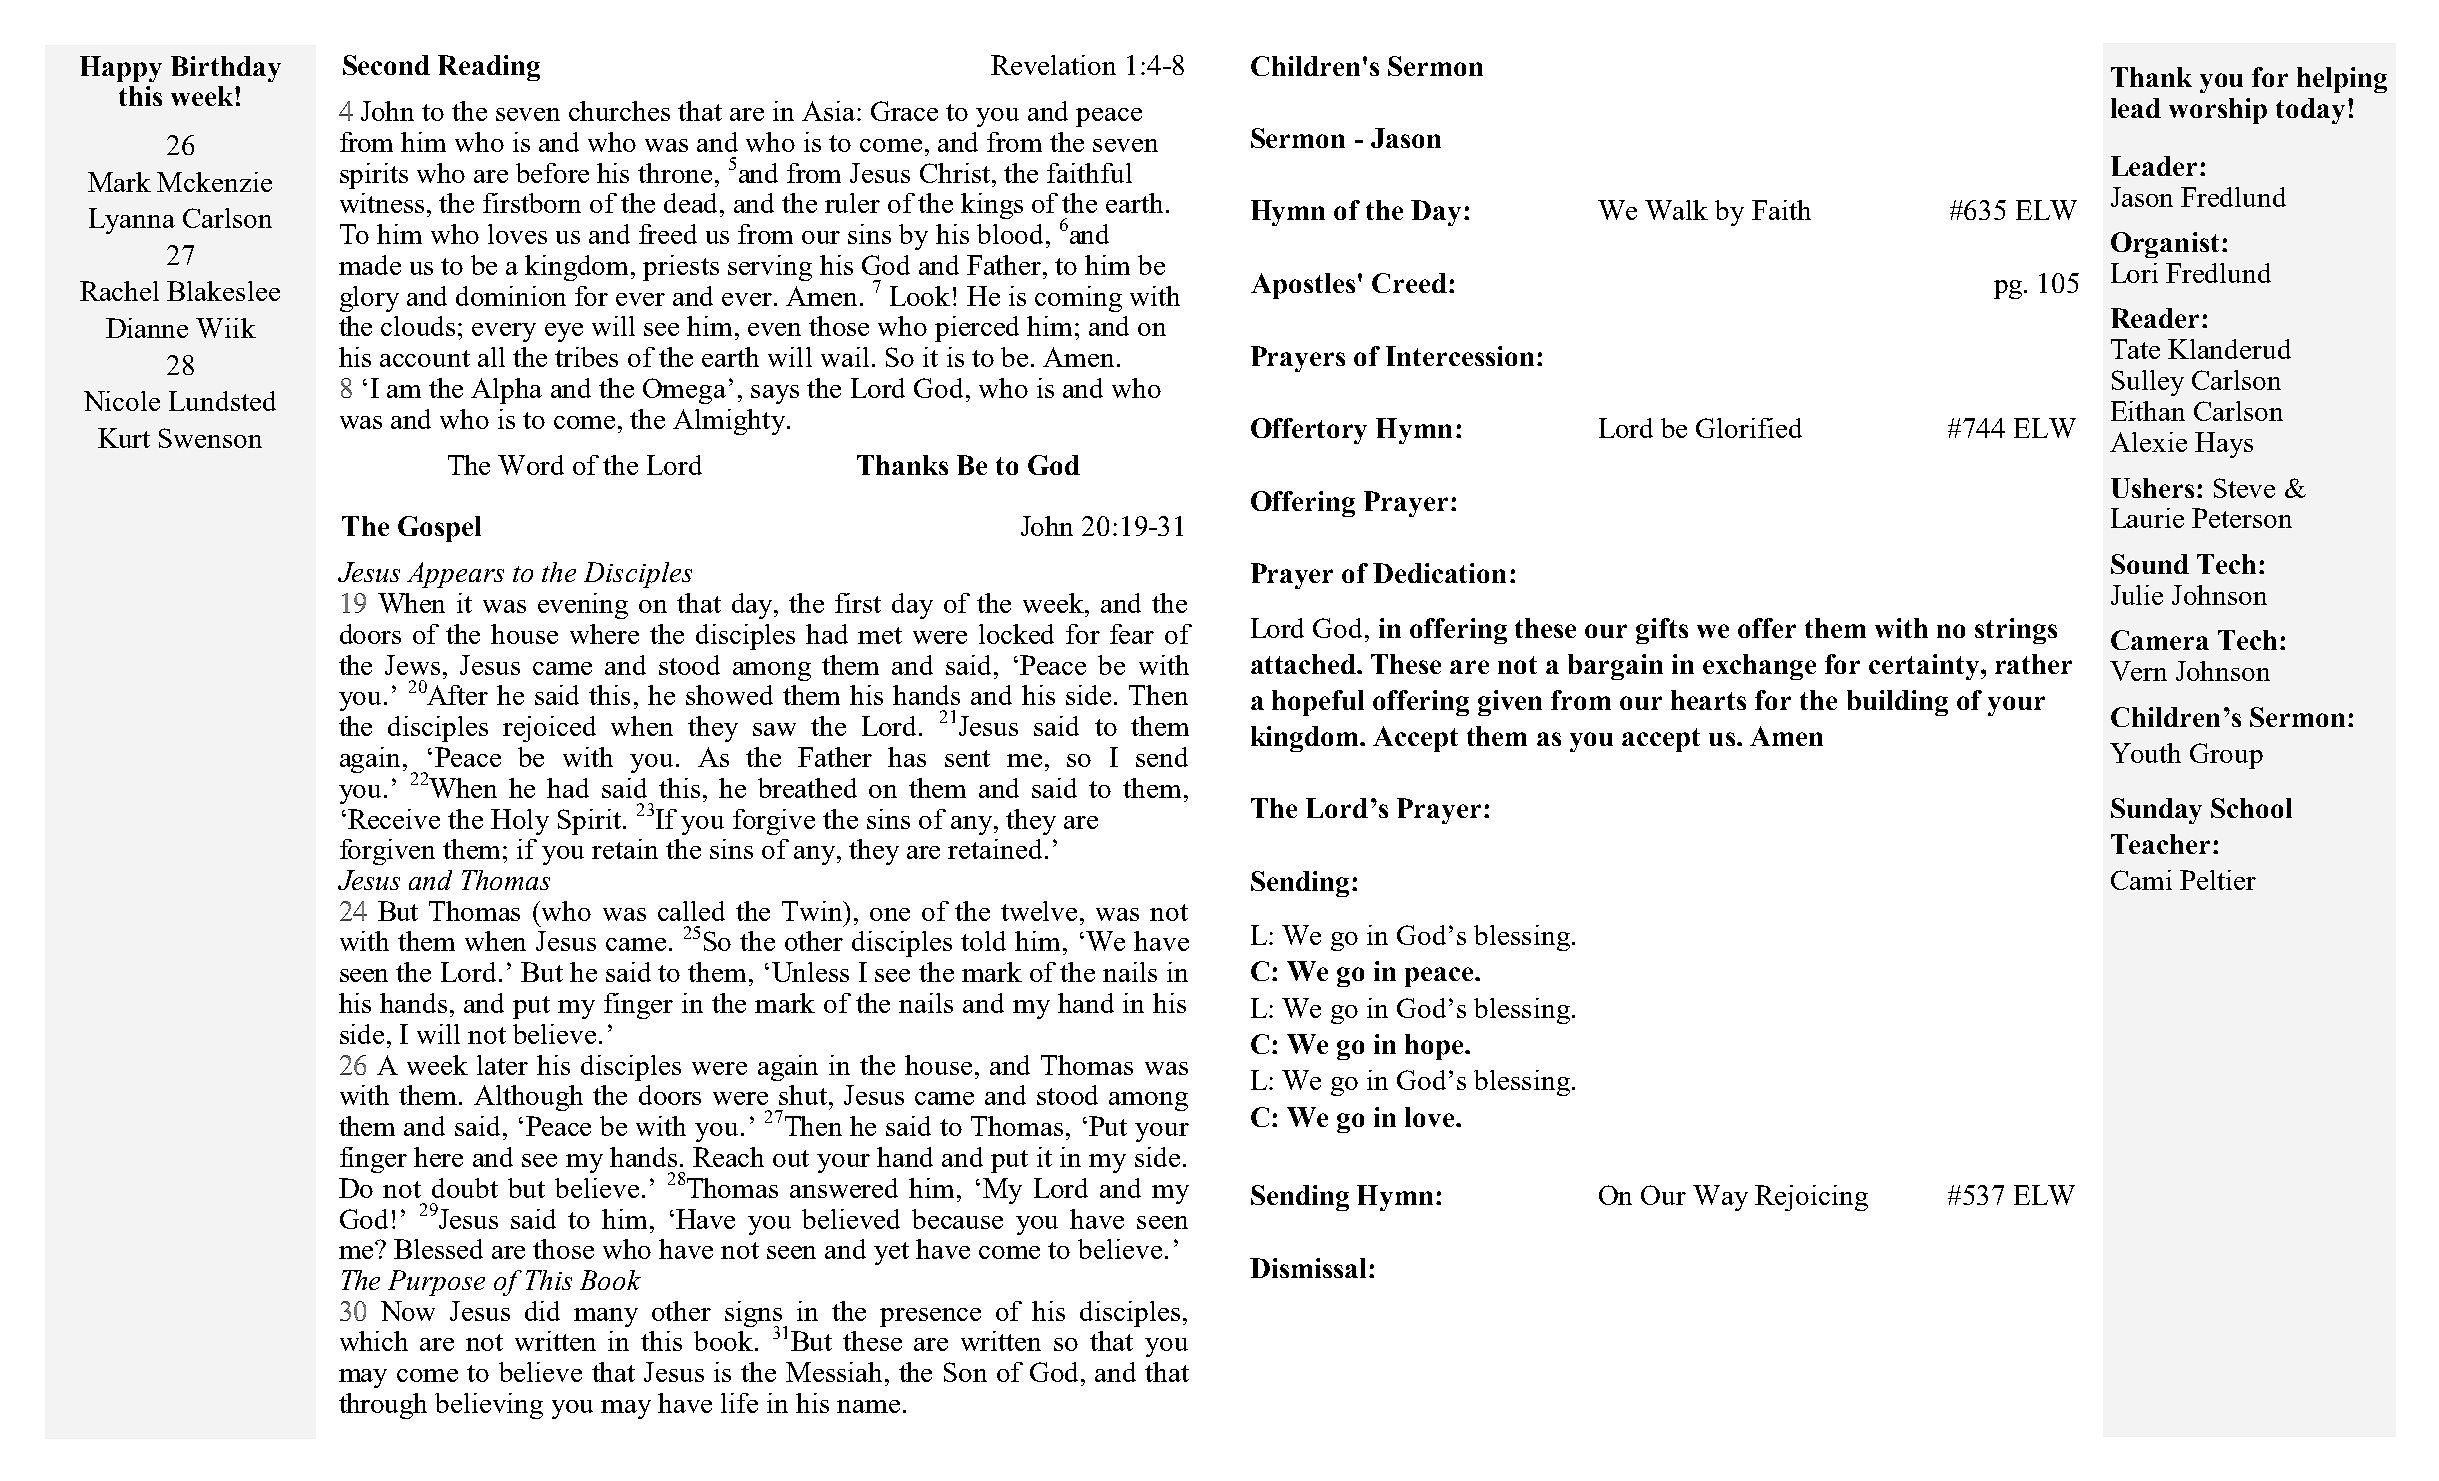 This screenshot has width=2439, height=1481. What do you see at coordinates (2137, 595) in the screenshot?
I see `Julie` at bounding box center [2137, 595].
